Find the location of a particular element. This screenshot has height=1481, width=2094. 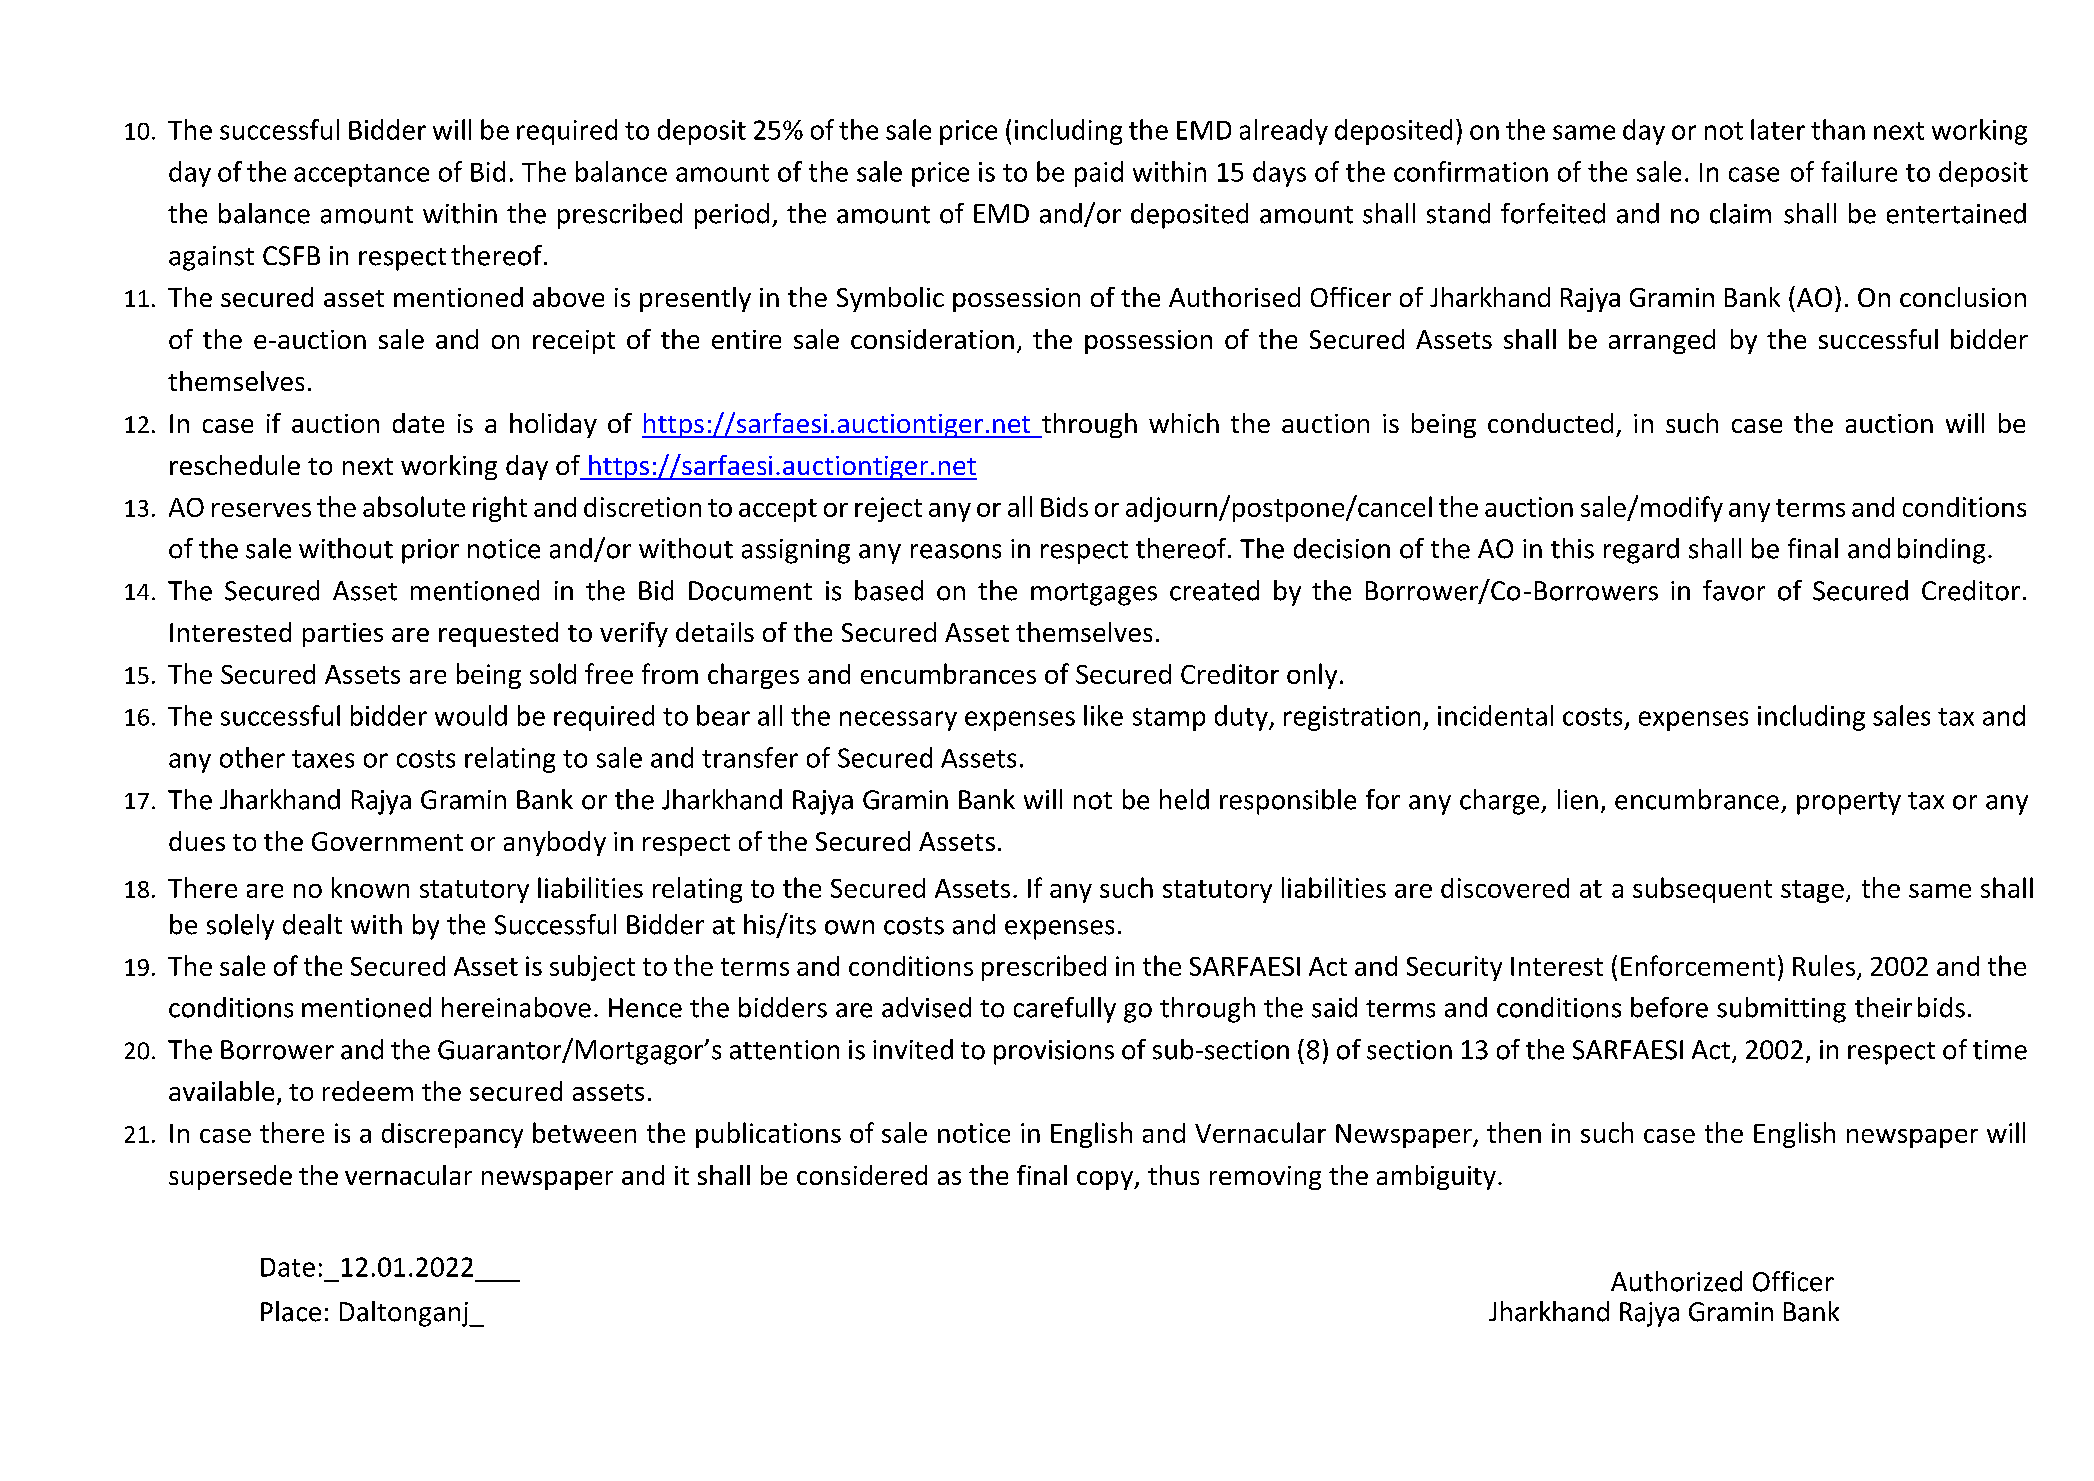

like is located at coordinates (1103, 715).
